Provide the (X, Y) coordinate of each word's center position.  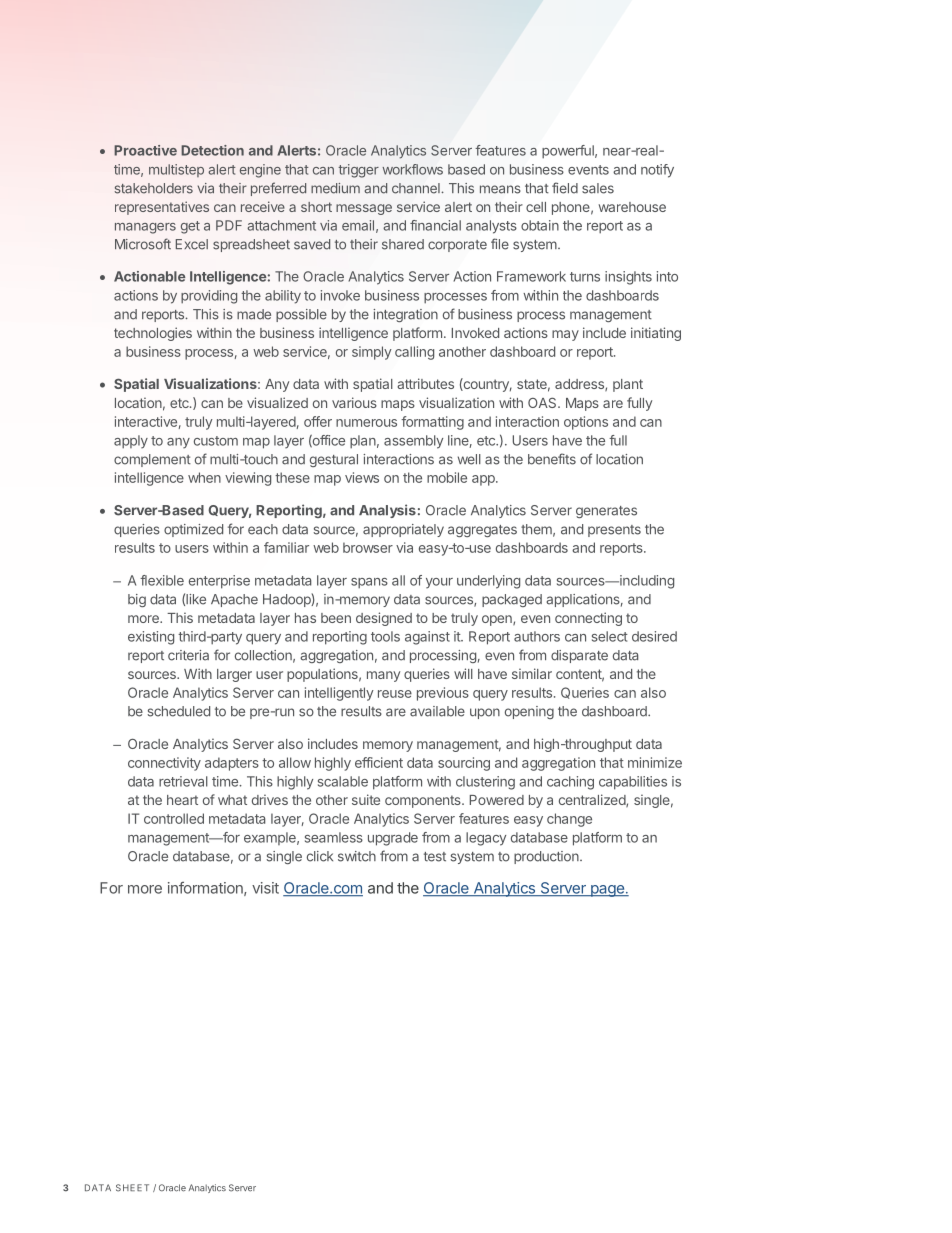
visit (265, 888)
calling (414, 353)
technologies (153, 334)
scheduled (179, 711)
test (435, 857)
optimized (193, 530)
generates (606, 512)
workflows (412, 169)
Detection (212, 150)
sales (598, 188)
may (565, 335)
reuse (395, 694)
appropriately (403, 530)
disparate (579, 656)
